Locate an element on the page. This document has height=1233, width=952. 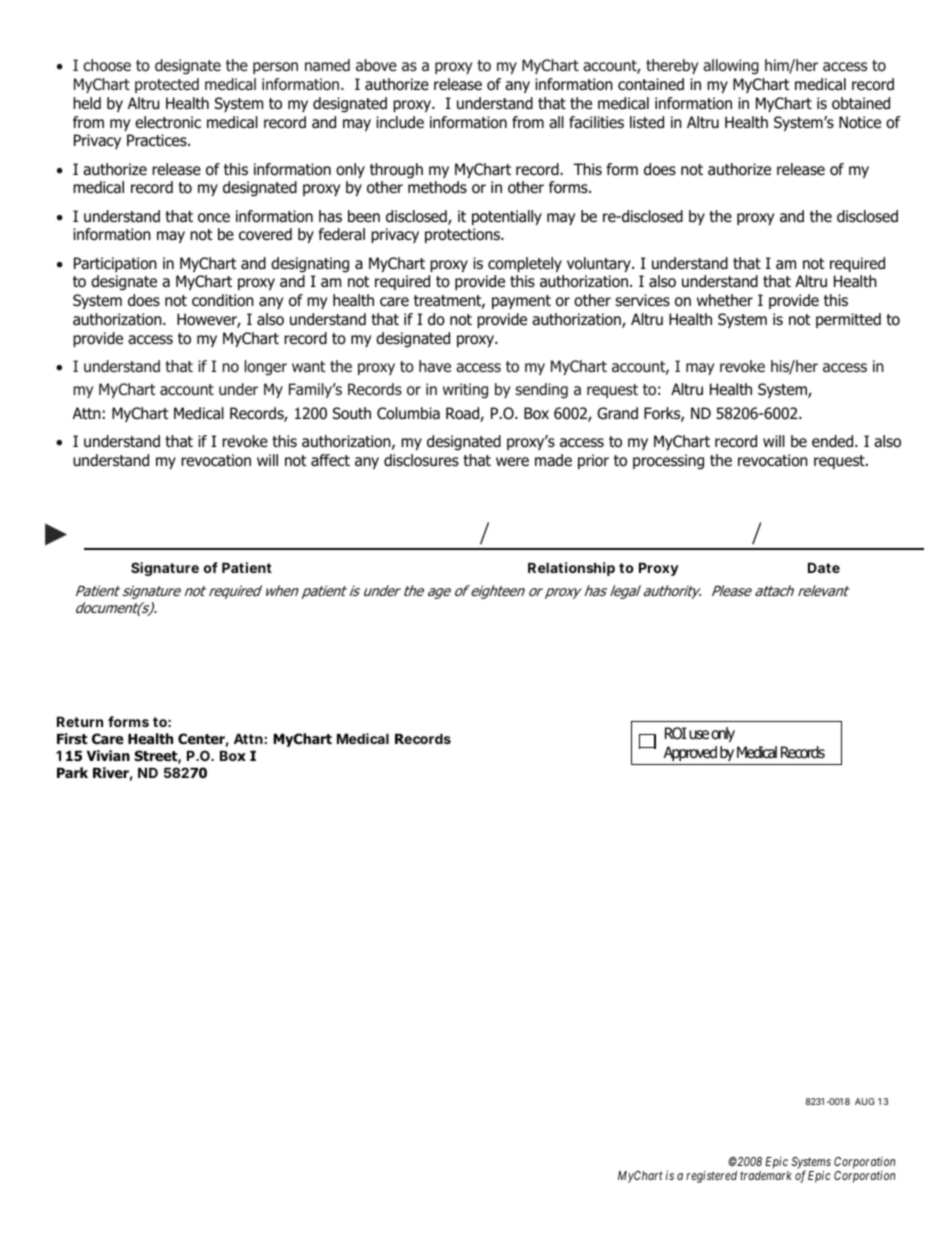
longer is located at coordinates (266, 368).
